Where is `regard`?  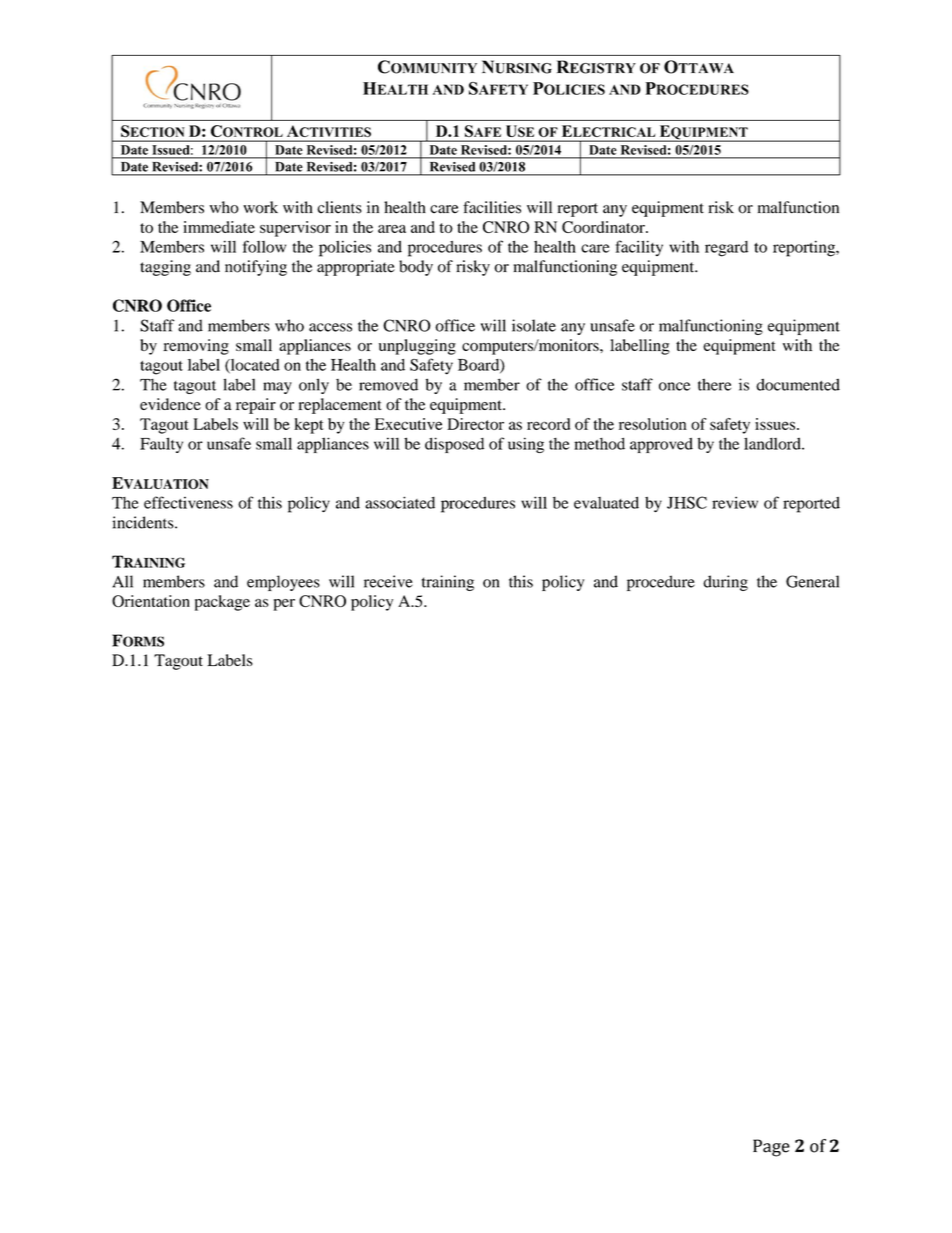 regard is located at coordinates (726, 249).
